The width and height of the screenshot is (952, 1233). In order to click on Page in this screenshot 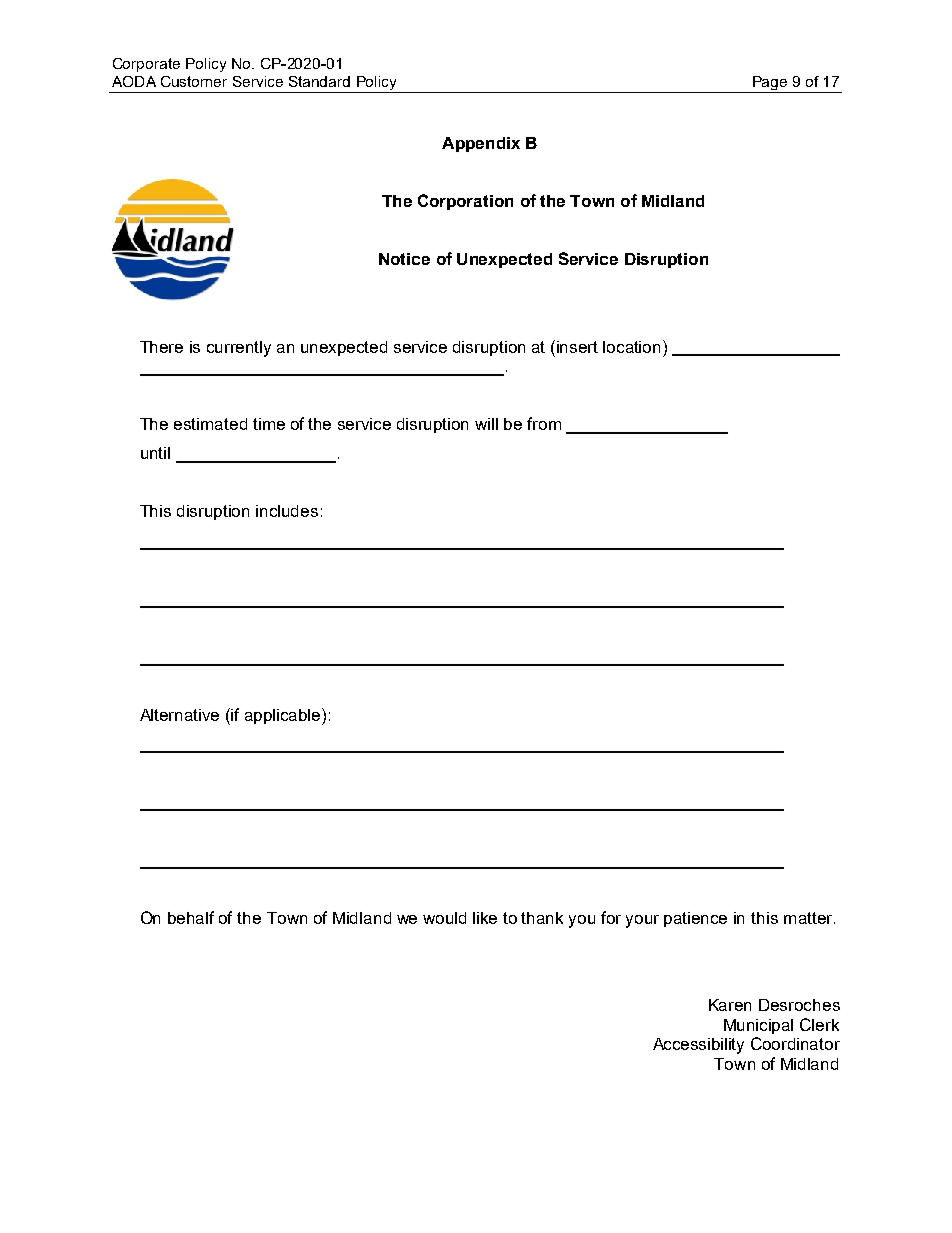, I will do `click(770, 84)`.
